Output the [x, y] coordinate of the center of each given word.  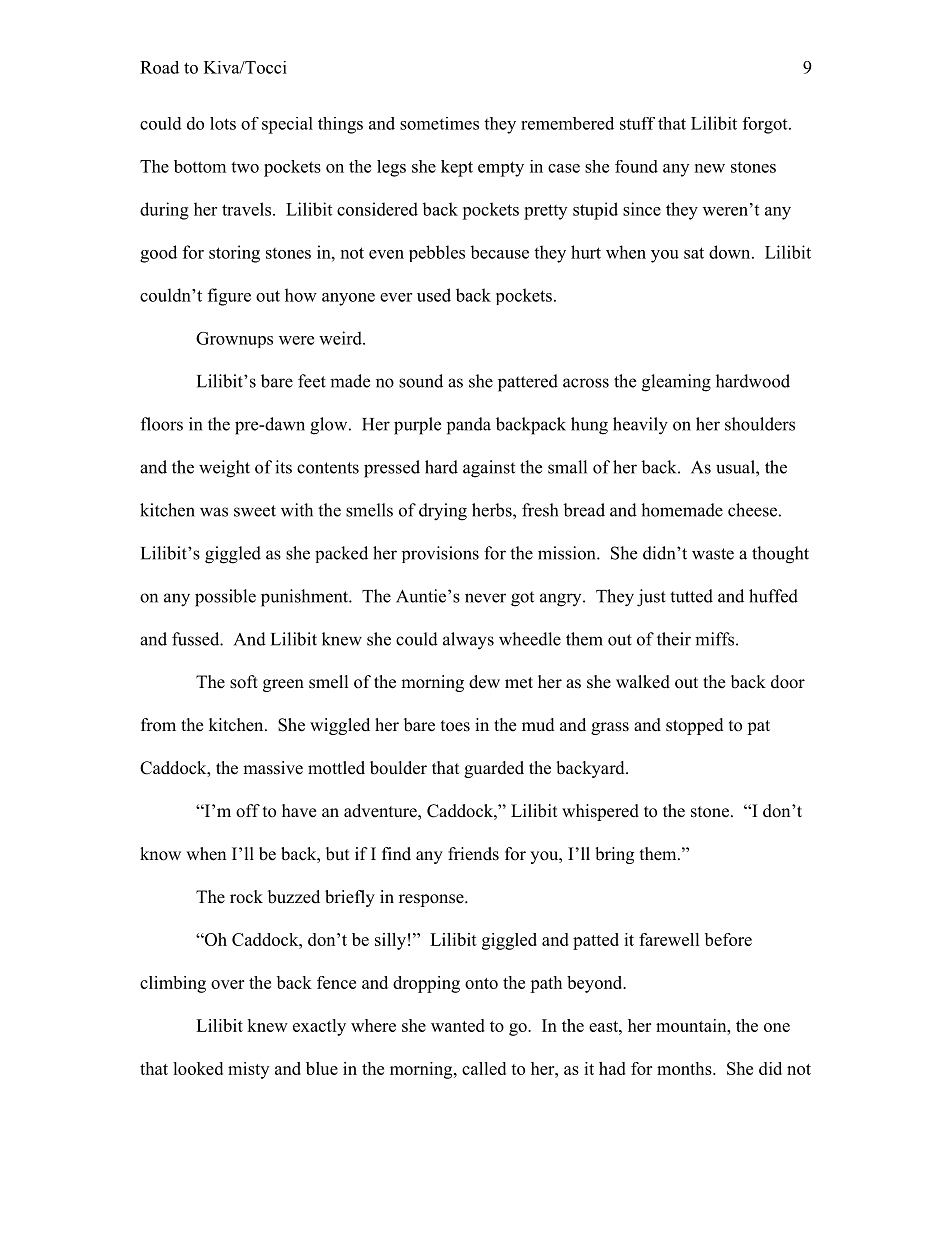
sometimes [439, 123]
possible [225, 598]
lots [223, 123]
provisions [440, 554]
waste [713, 554]
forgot [766, 125]
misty [248, 1070]
